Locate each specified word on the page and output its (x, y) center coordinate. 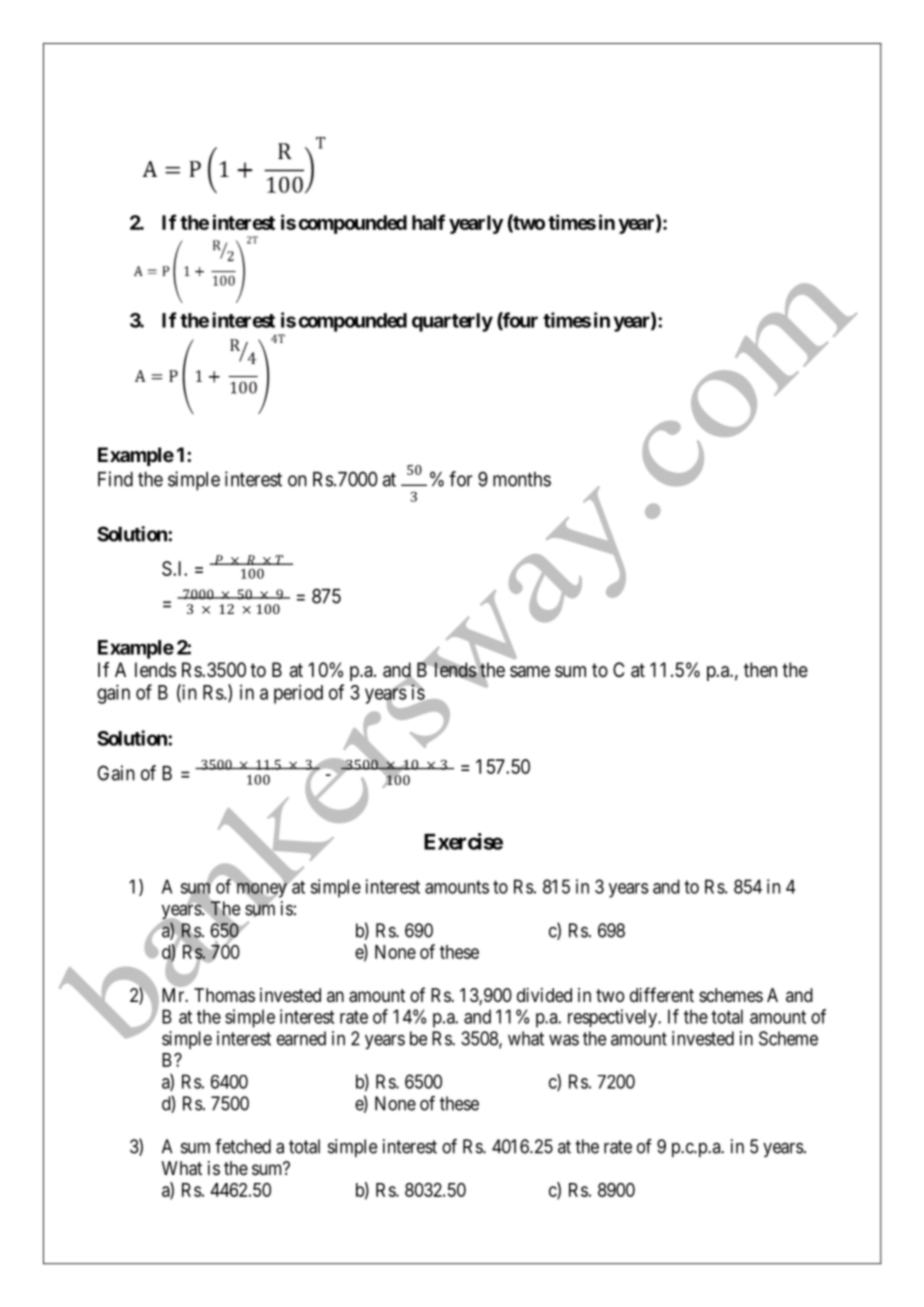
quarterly (452, 322)
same (530, 671)
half (428, 222)
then (760, 669)
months (522, 479)
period (298, 694)
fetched (243, 1146)
